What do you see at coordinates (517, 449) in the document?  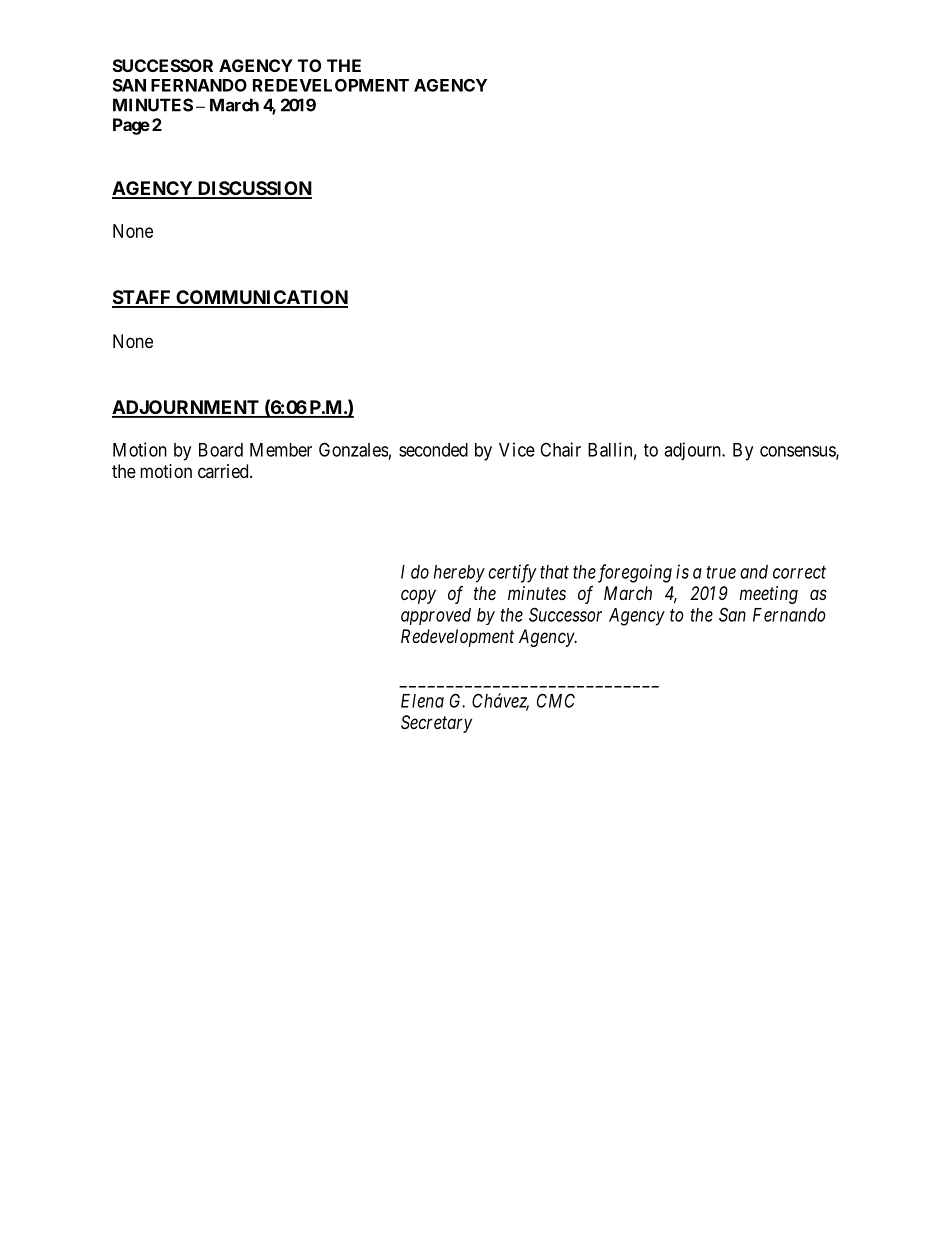 I see `Vice` at bounding box center [517, 449].
